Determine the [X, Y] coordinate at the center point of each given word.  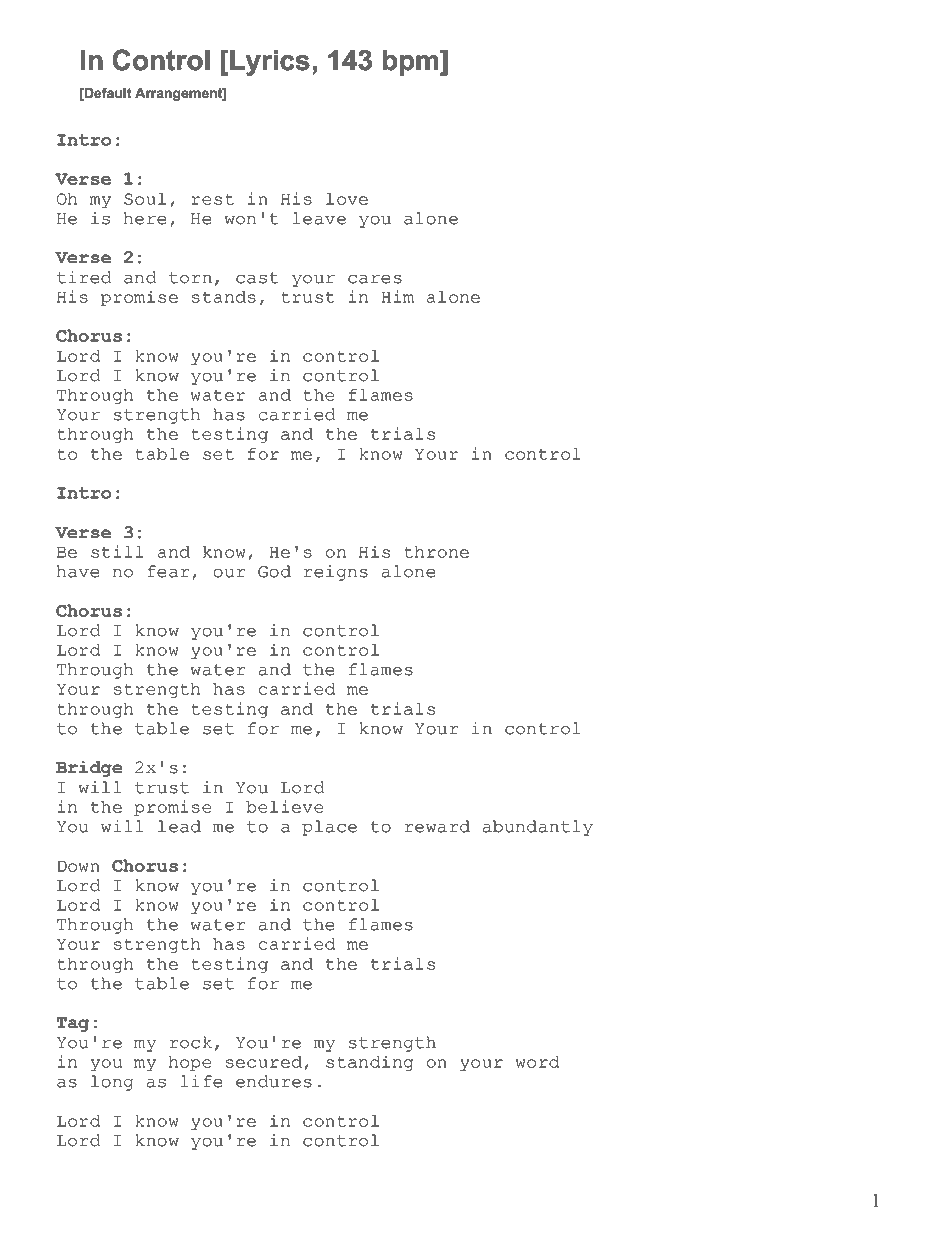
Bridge [89, 769]
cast [257, 278]
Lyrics [270, 63]
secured [265, 1063]
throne [436, 552]
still [117, 551]
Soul [145, 199]
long [112, 1083]
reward [437, 826]
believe [285, 806]
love [347, 199]
